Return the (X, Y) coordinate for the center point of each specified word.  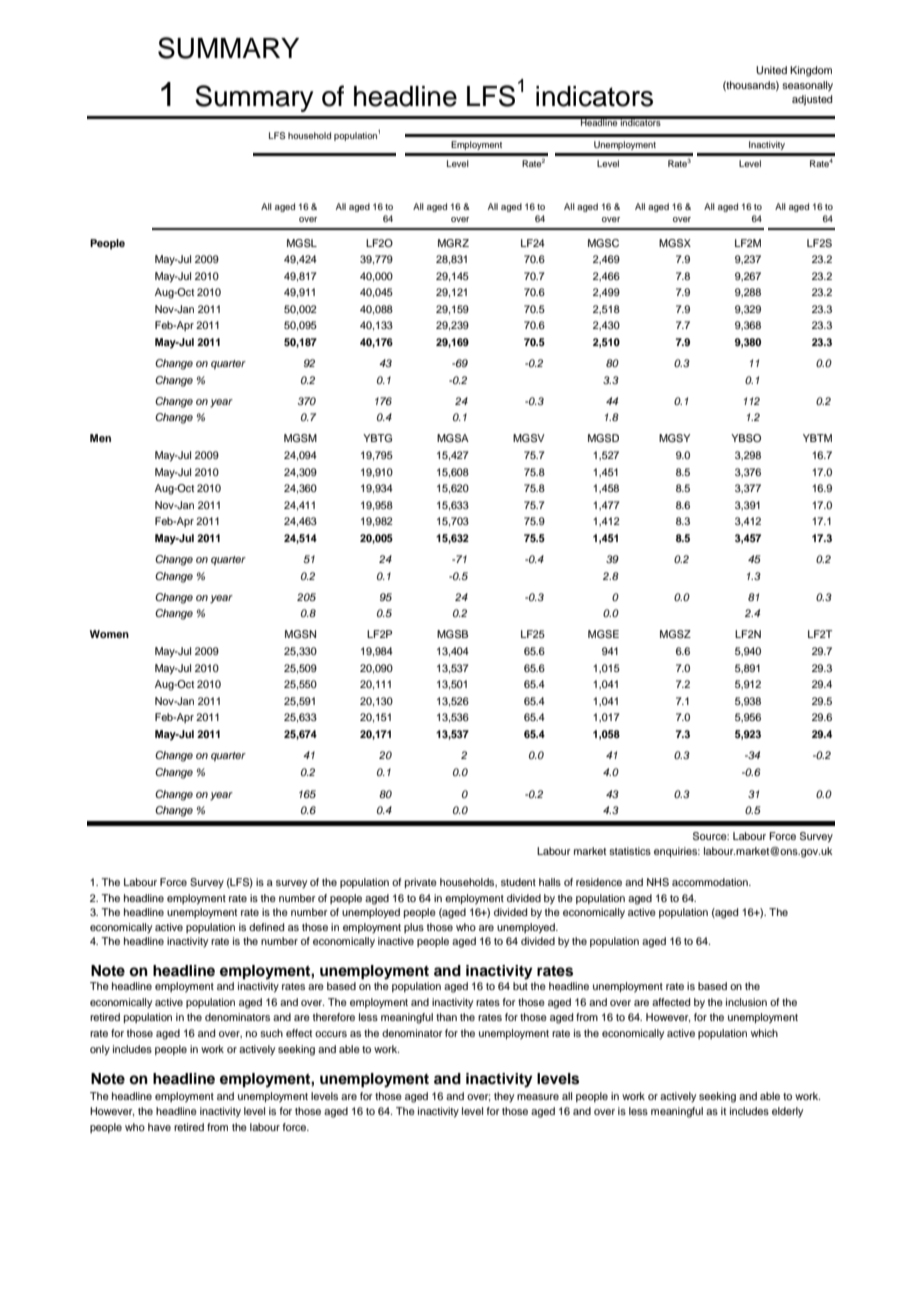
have (159, 1127)
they (504, 1097)
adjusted (812, 100)
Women (109, 634)
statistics (630, 851)
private (421, 883)
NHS (658, 882)
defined (266, 927)
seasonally (807, 86)
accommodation (711, 882)
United (771, 70)
